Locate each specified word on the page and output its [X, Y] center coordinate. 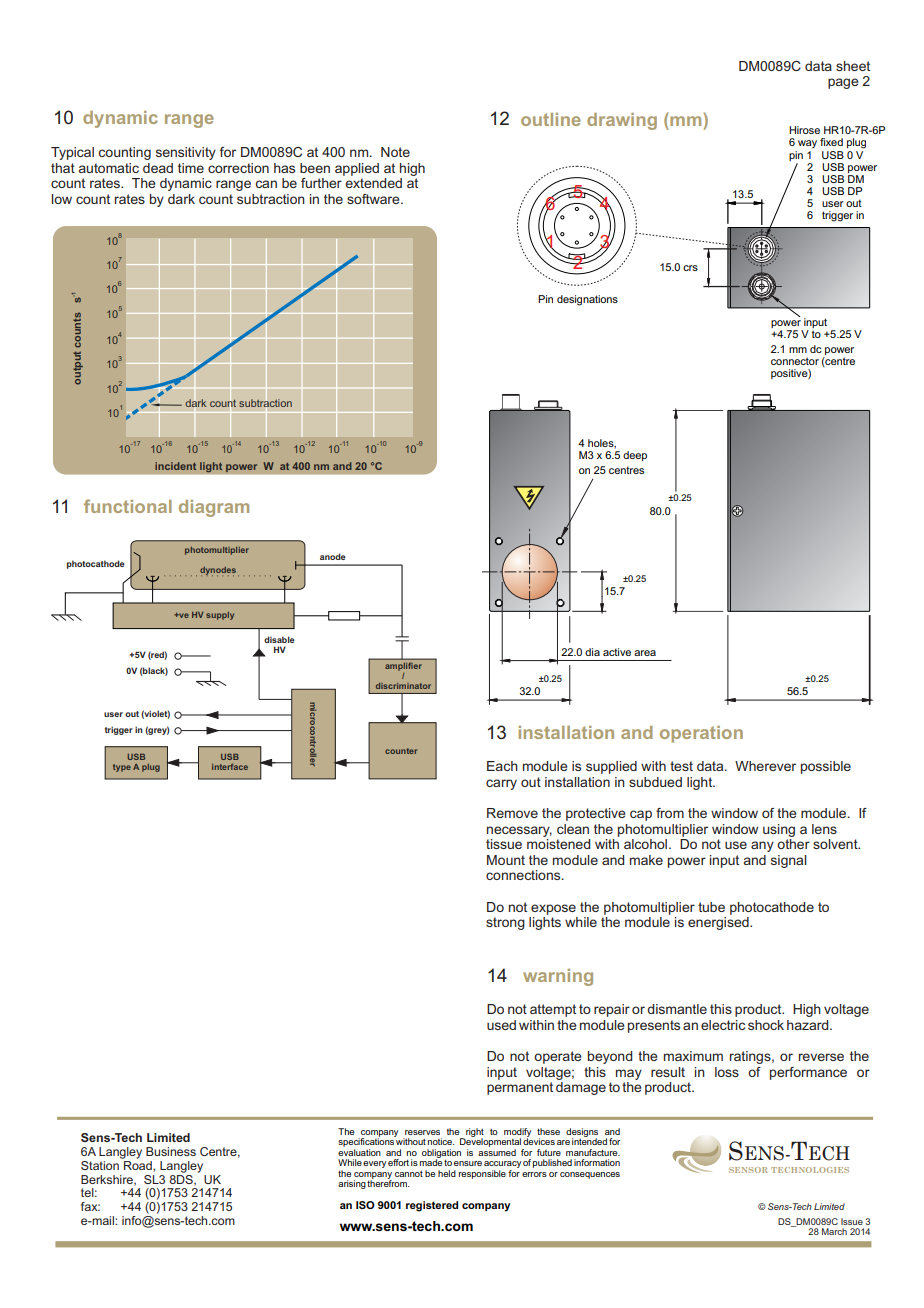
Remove [512, 813]
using [779, 830]
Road [138, 1164]
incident [175, 466]
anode [333, 556]
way [807, 144]
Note [395, 152]
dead [158, 168]
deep [635, 456]
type [122, 768]
